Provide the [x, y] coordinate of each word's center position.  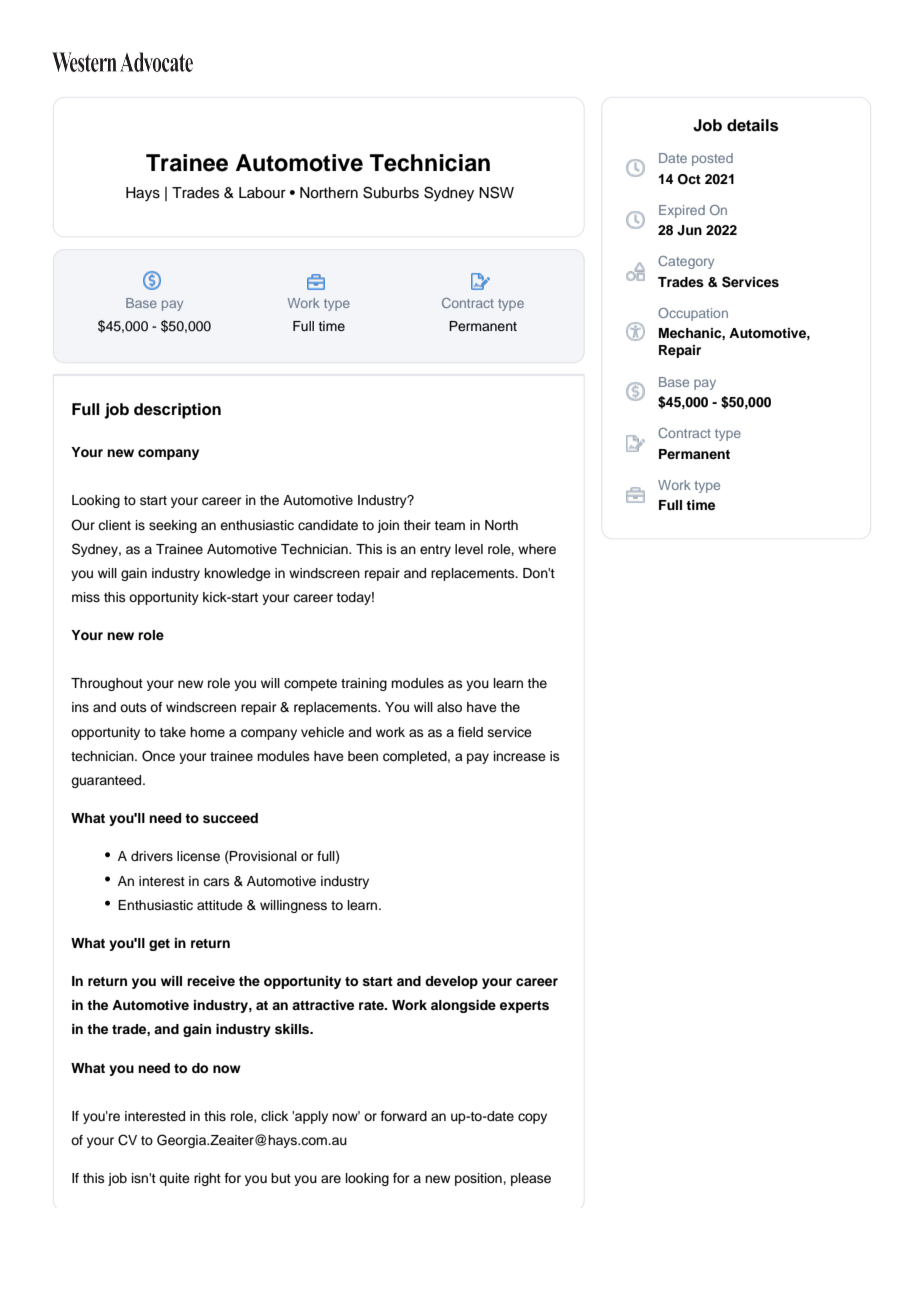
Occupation [693, 314]
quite [174, 1179]
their [417, 525]
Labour [262, 193]
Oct [689, 179]
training [364, 684]
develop [451, 982]
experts [524, 1007]
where [537, 549]
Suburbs [391, 192]
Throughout [107, 684]
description [177, 411]
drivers [152, 856]
